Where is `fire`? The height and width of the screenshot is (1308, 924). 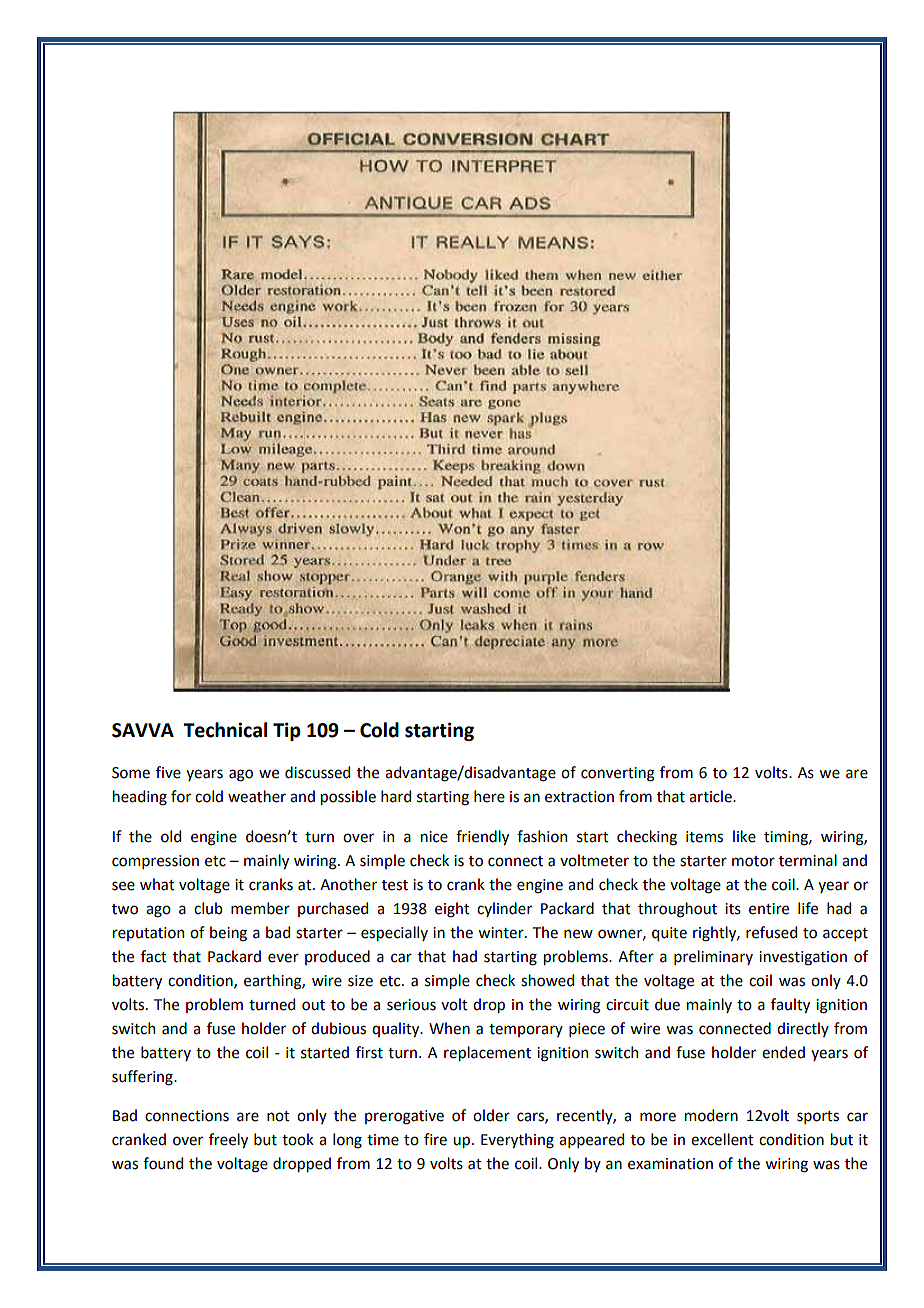
fire is located at coordinates (435, 1139).
